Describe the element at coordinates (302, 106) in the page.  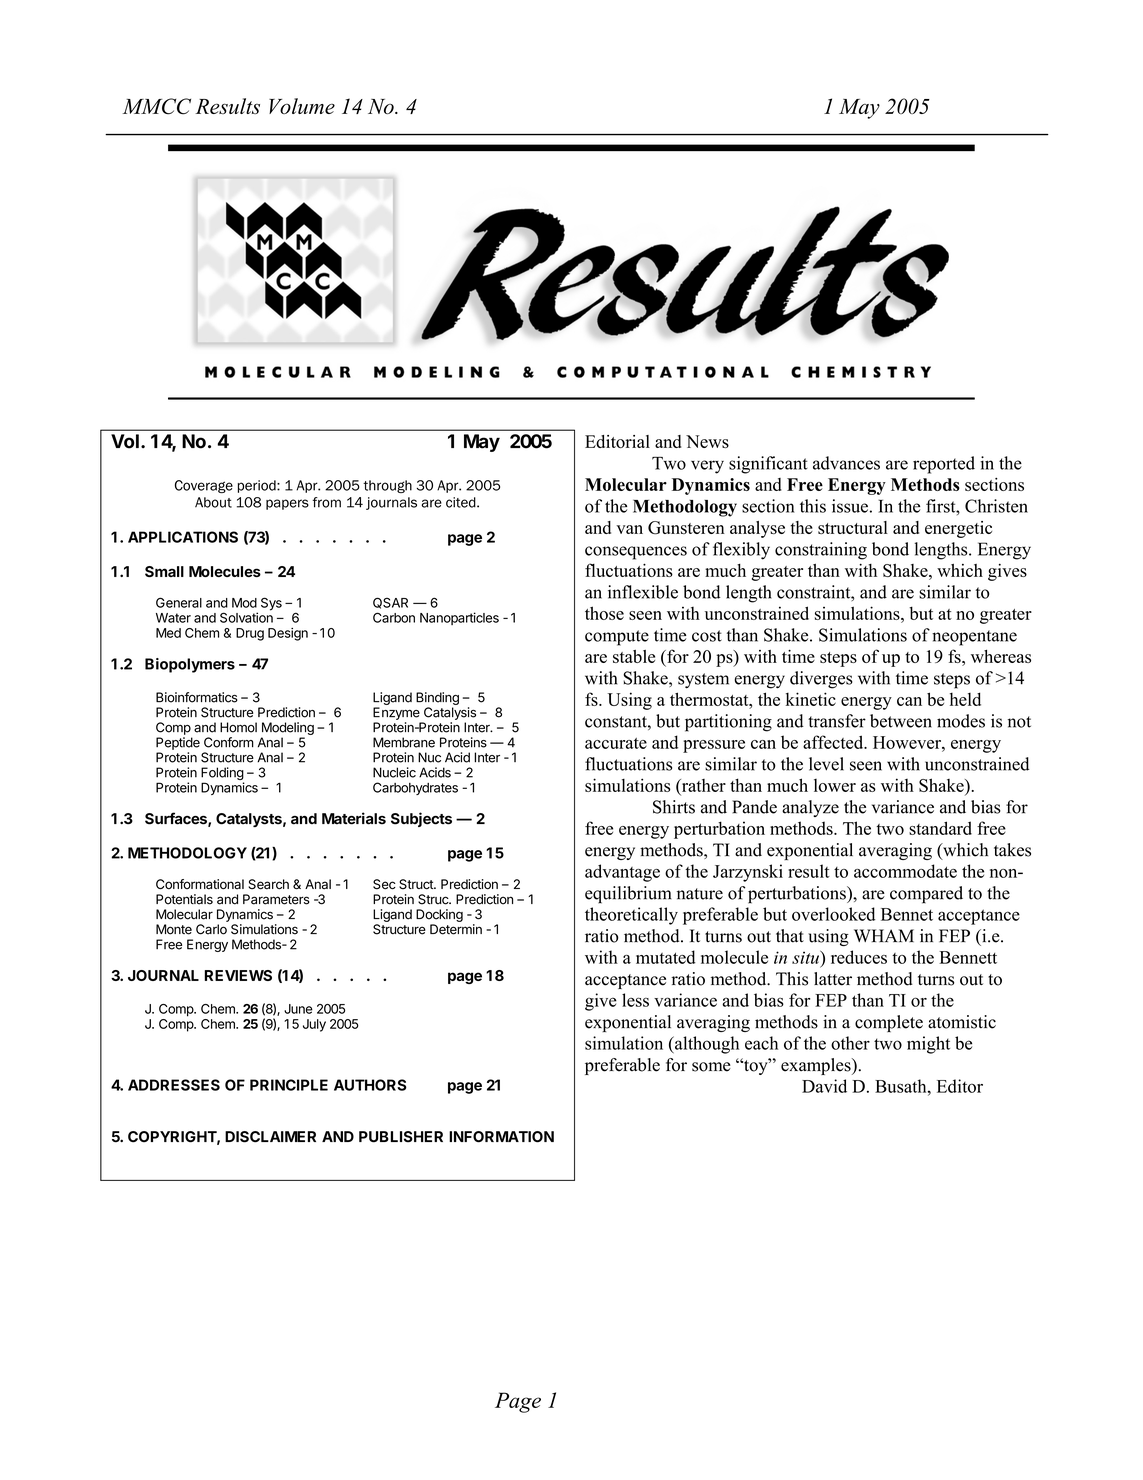
I see `Volume` at that location.
